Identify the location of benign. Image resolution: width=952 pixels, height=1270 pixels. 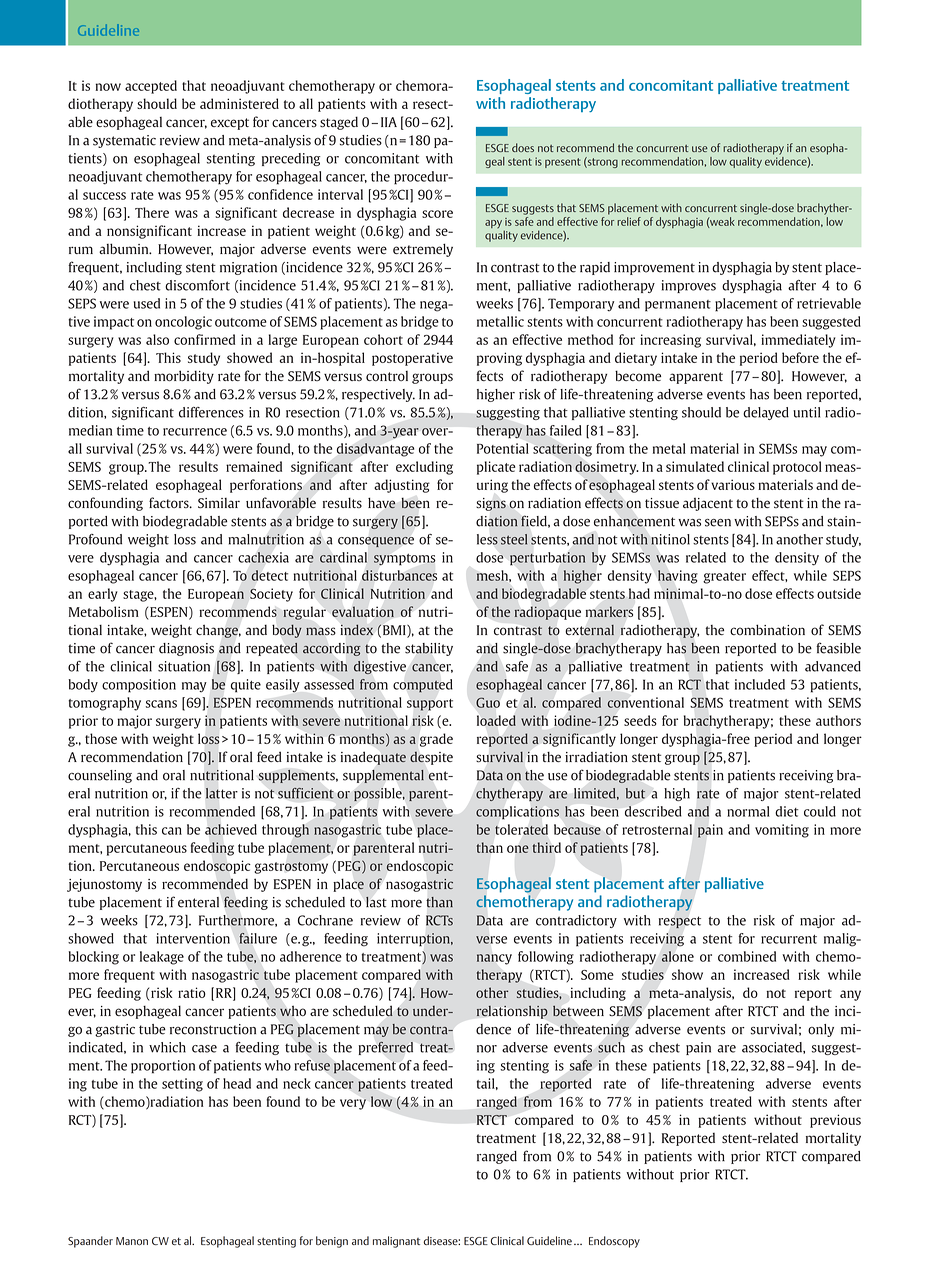
(332, 1242).
